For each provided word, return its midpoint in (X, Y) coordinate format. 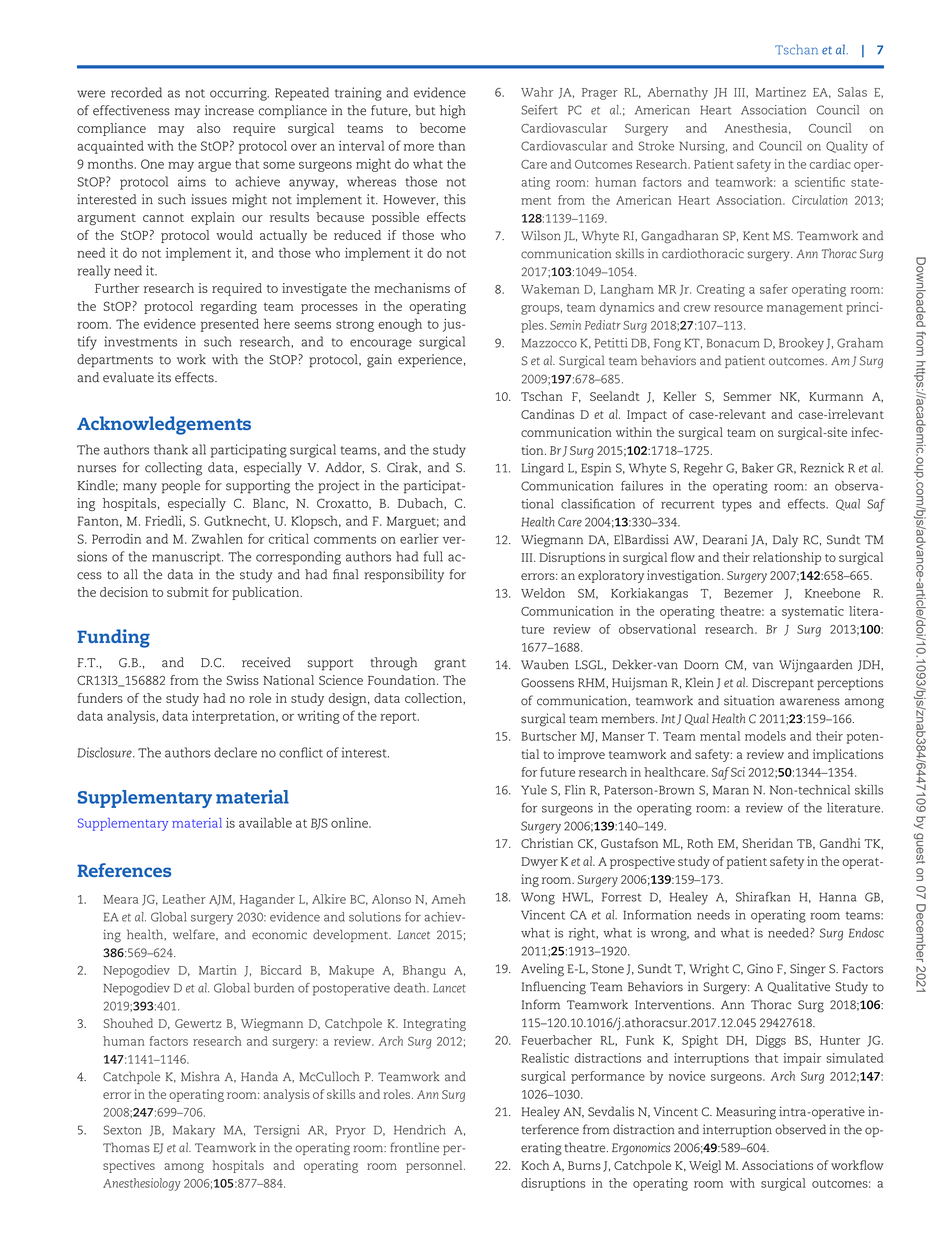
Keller (679, 396)
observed (800, 1129)
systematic (813, 612)
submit (188, 592)
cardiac (830, 164)
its (164, 377)
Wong (538, 898)
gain (379, 361)
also (208, 128)
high (453, 112)
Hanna (837, 897)
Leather (184, 899)
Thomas (126, 1147)
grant (450, 665)
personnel (435, 1166)
